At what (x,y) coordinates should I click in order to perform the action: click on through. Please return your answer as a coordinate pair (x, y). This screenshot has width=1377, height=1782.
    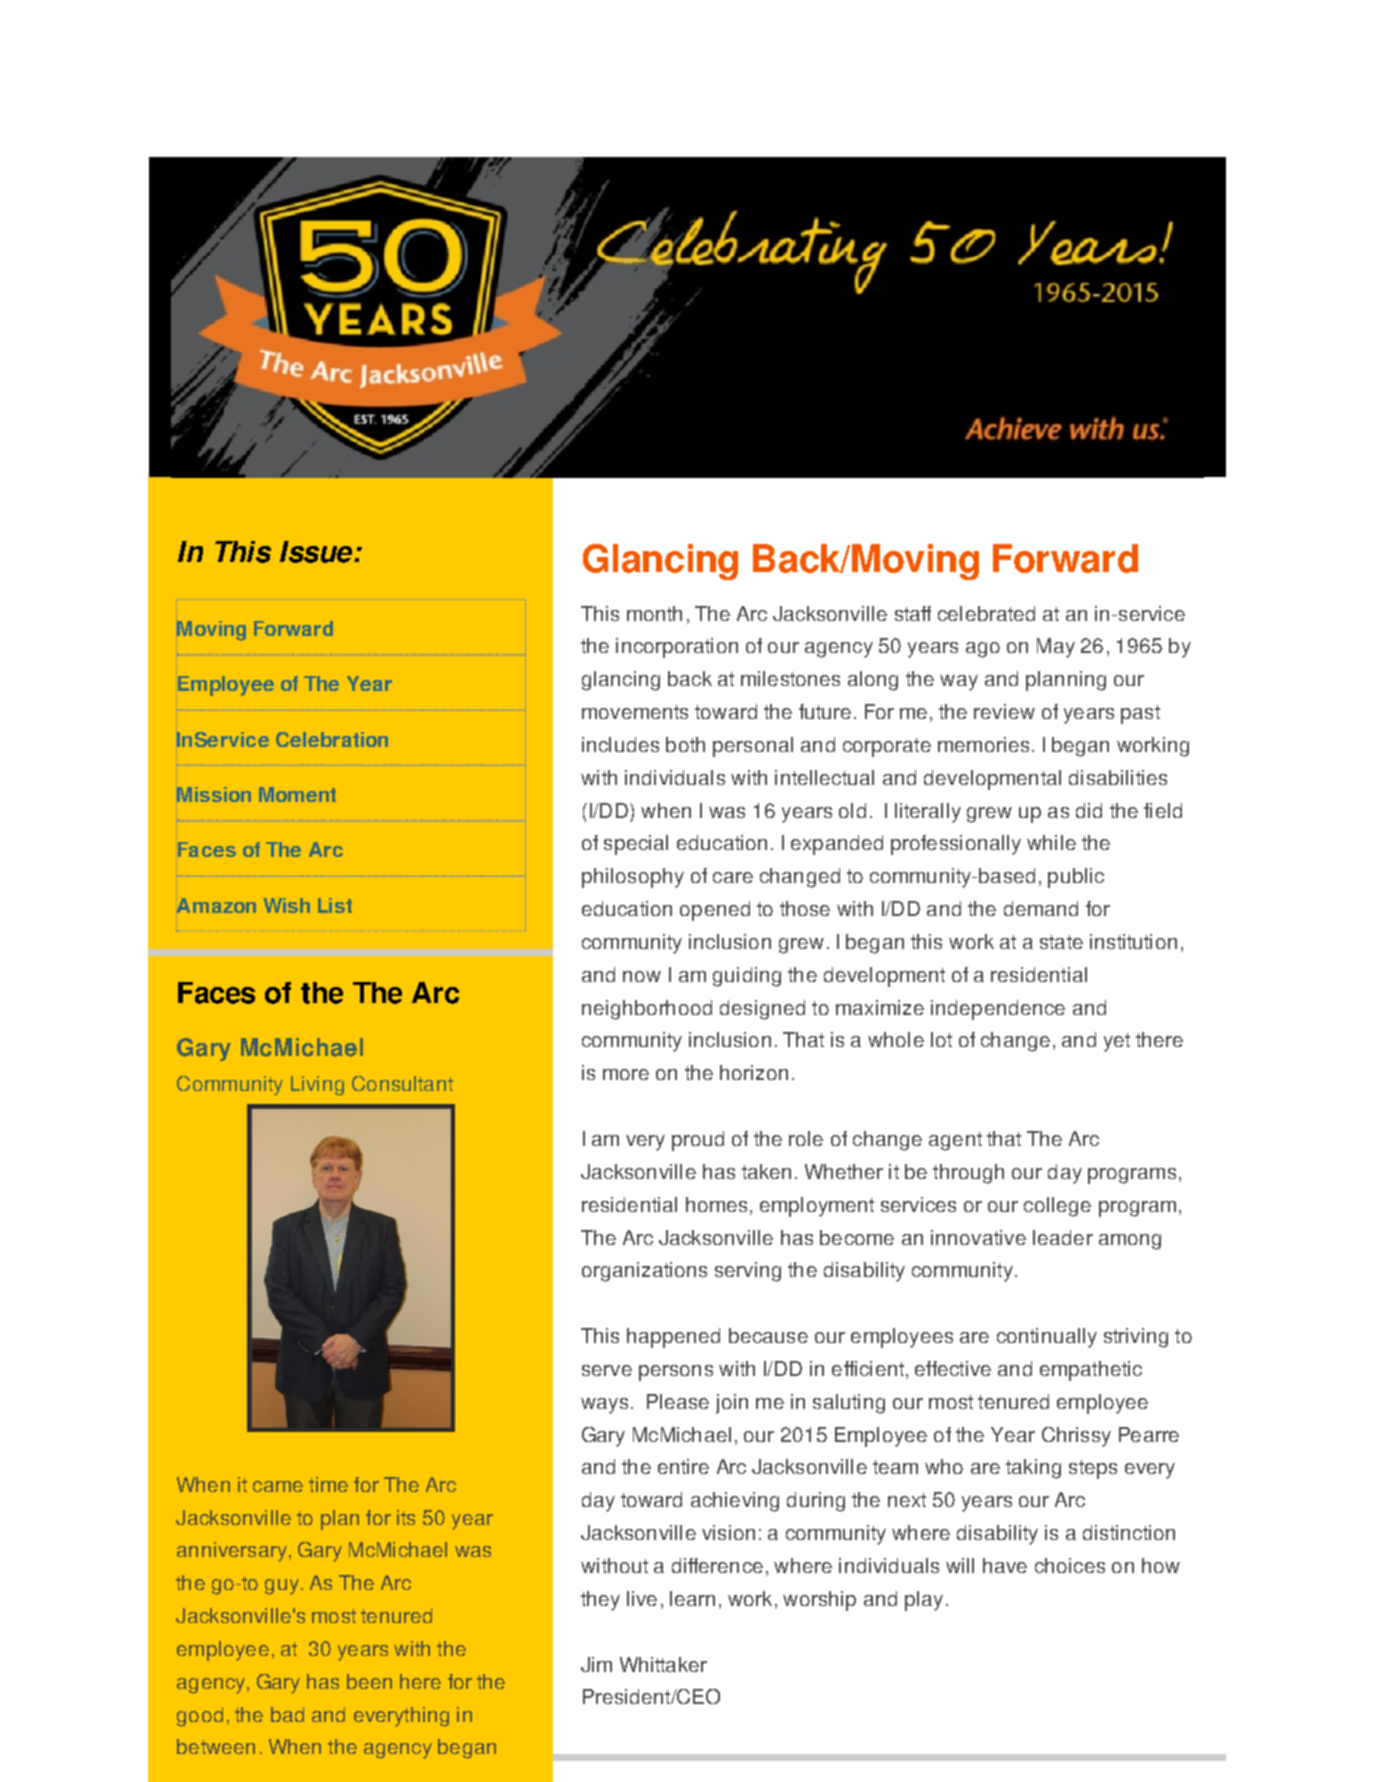
    Looking at the image, I should click on (968, 1174).
